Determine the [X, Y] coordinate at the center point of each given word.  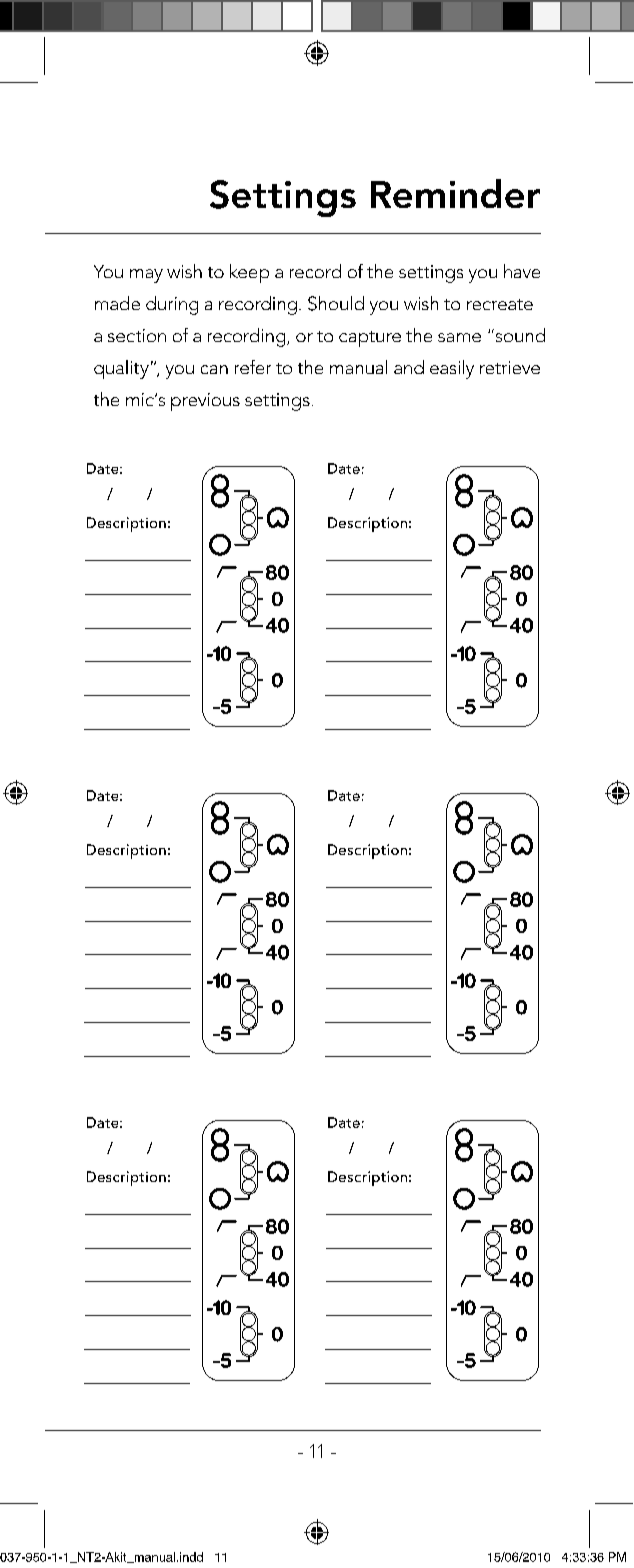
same [459, 337]
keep [249, 273]
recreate [500, 304]
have [522, 271]
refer [253, 367]
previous [205, 402]
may [146, 276]
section [137, 335]
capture [370, 339]
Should [336, 303]
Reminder [455, 193]
